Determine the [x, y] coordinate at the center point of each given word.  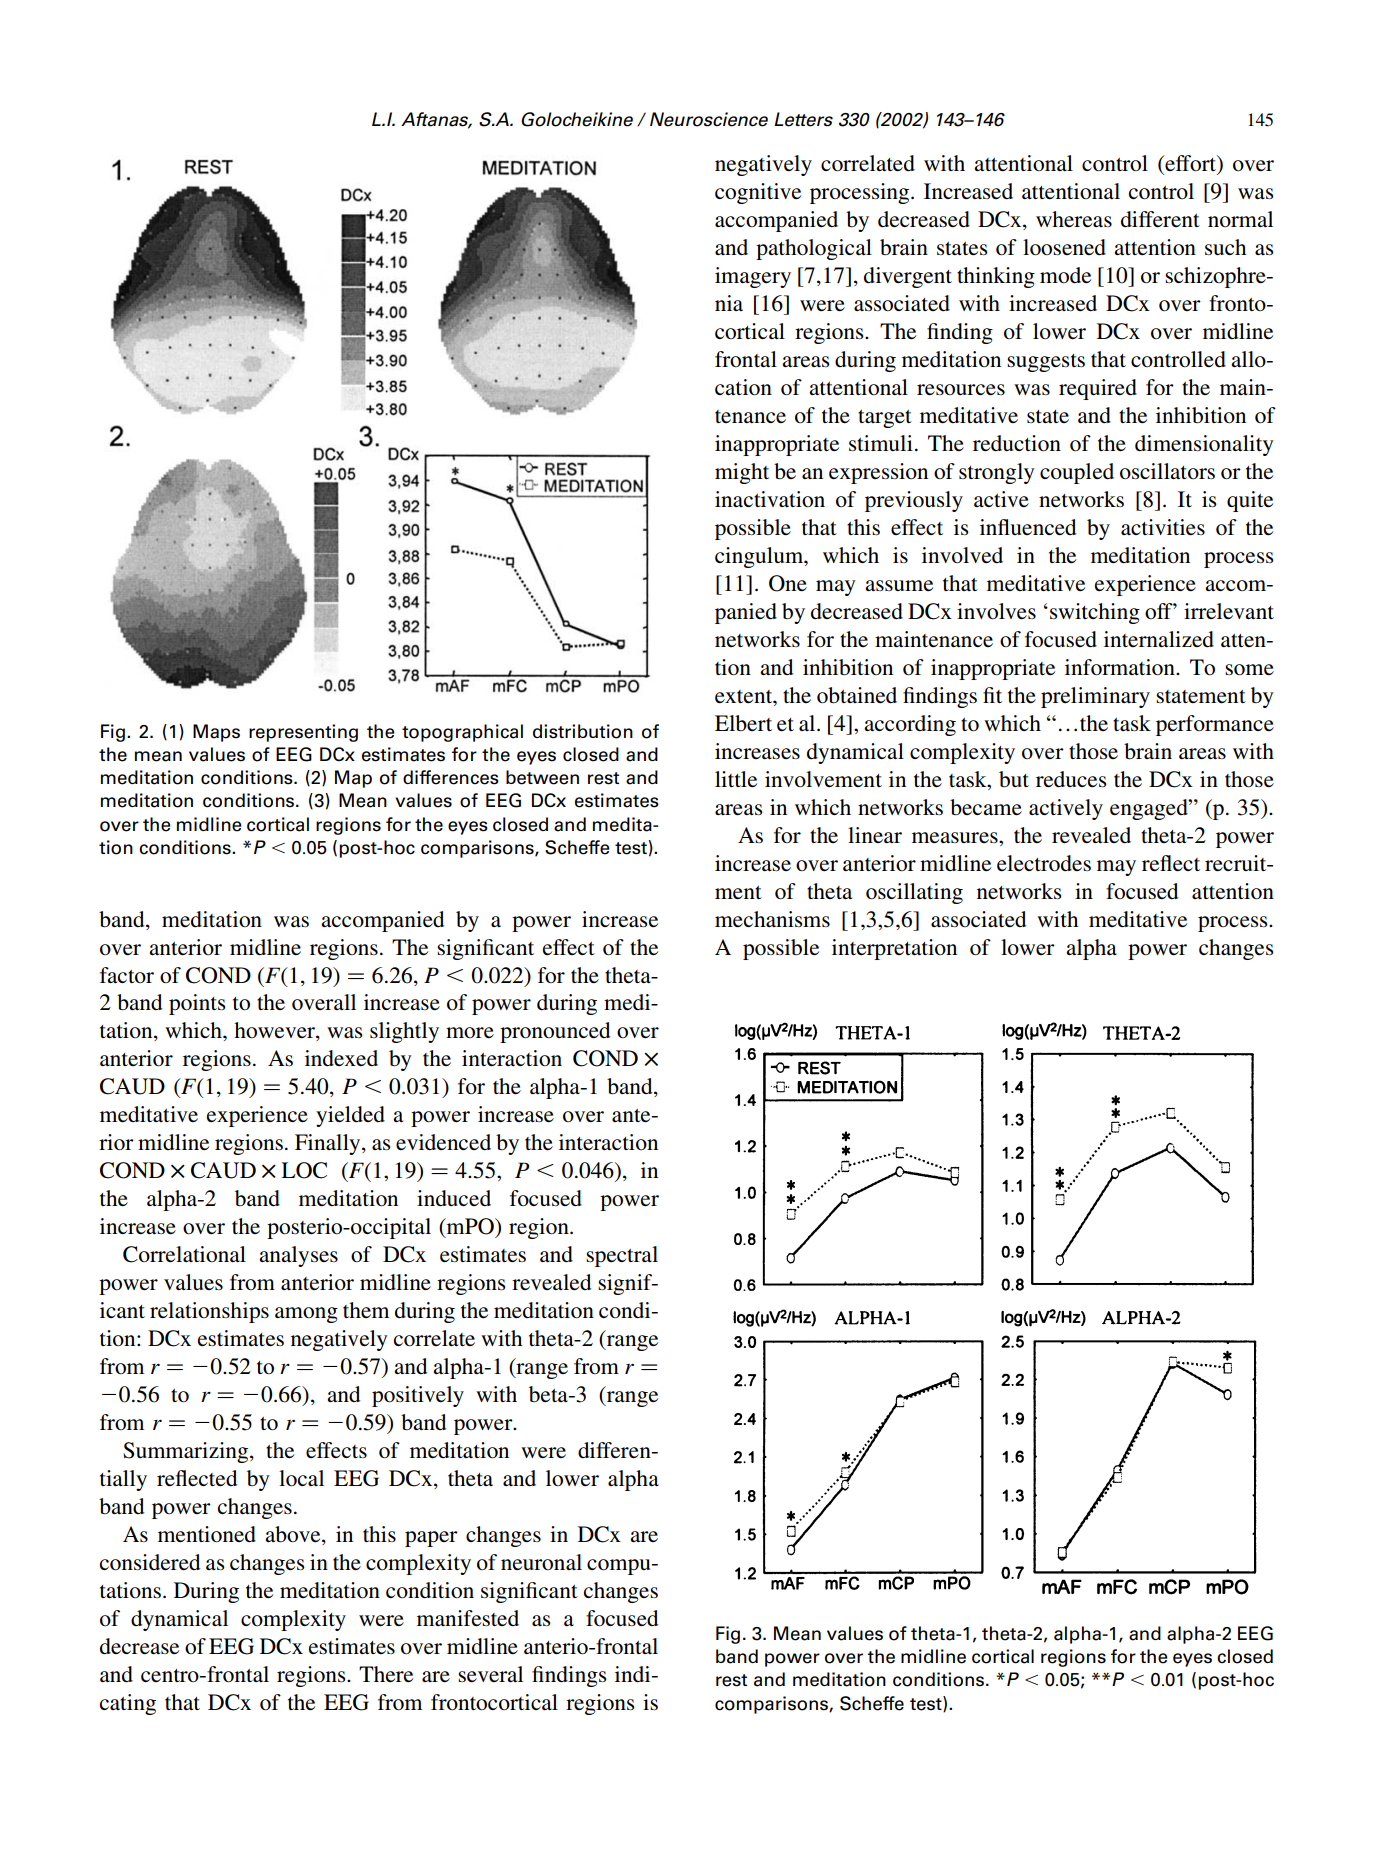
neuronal [541, 1562]
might [742, 473]
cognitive [758, 193]
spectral [622, 1256]
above [294, 1535]
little [736, 779]
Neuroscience [709, 119]
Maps [216, 733]
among [306, 1315]
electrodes [1044, 863]
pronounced [555, 1032]
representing [303, 733]
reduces [1071, 779]
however [275, 1031]
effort [1190, 163]
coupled [1077, 473]
